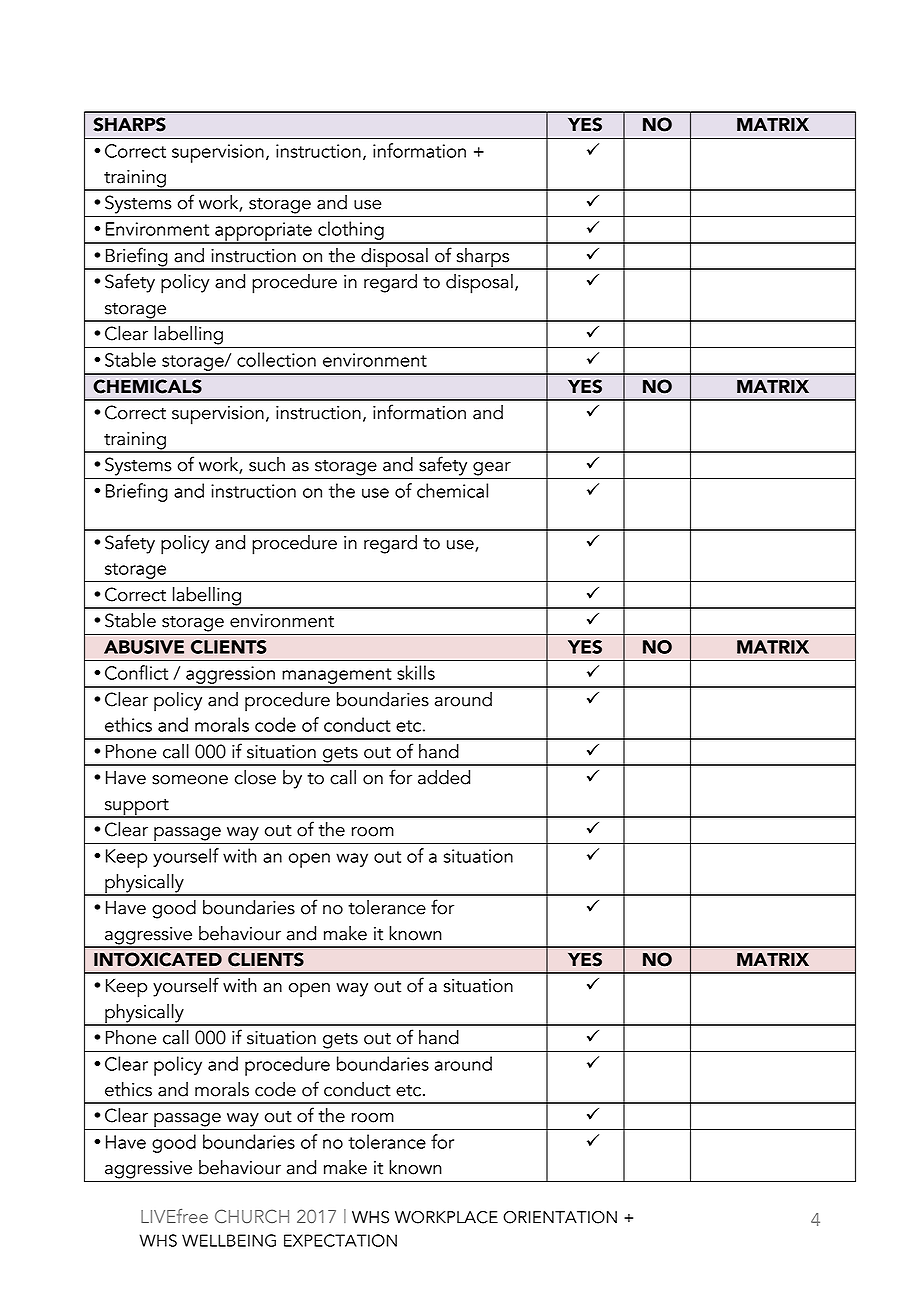 The width and height of the screenshot is (924, 1308). I want to click on EXPECTATION, so click(340, 1240).
